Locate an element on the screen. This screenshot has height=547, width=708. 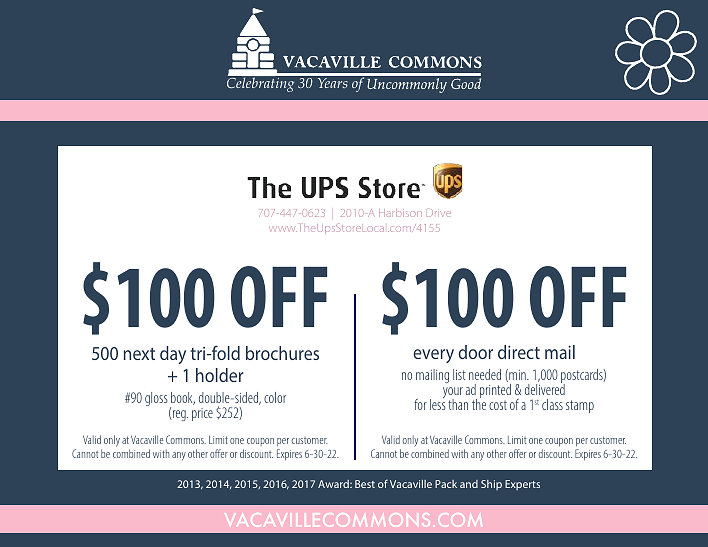
day is located at coordinates (173, 355).
